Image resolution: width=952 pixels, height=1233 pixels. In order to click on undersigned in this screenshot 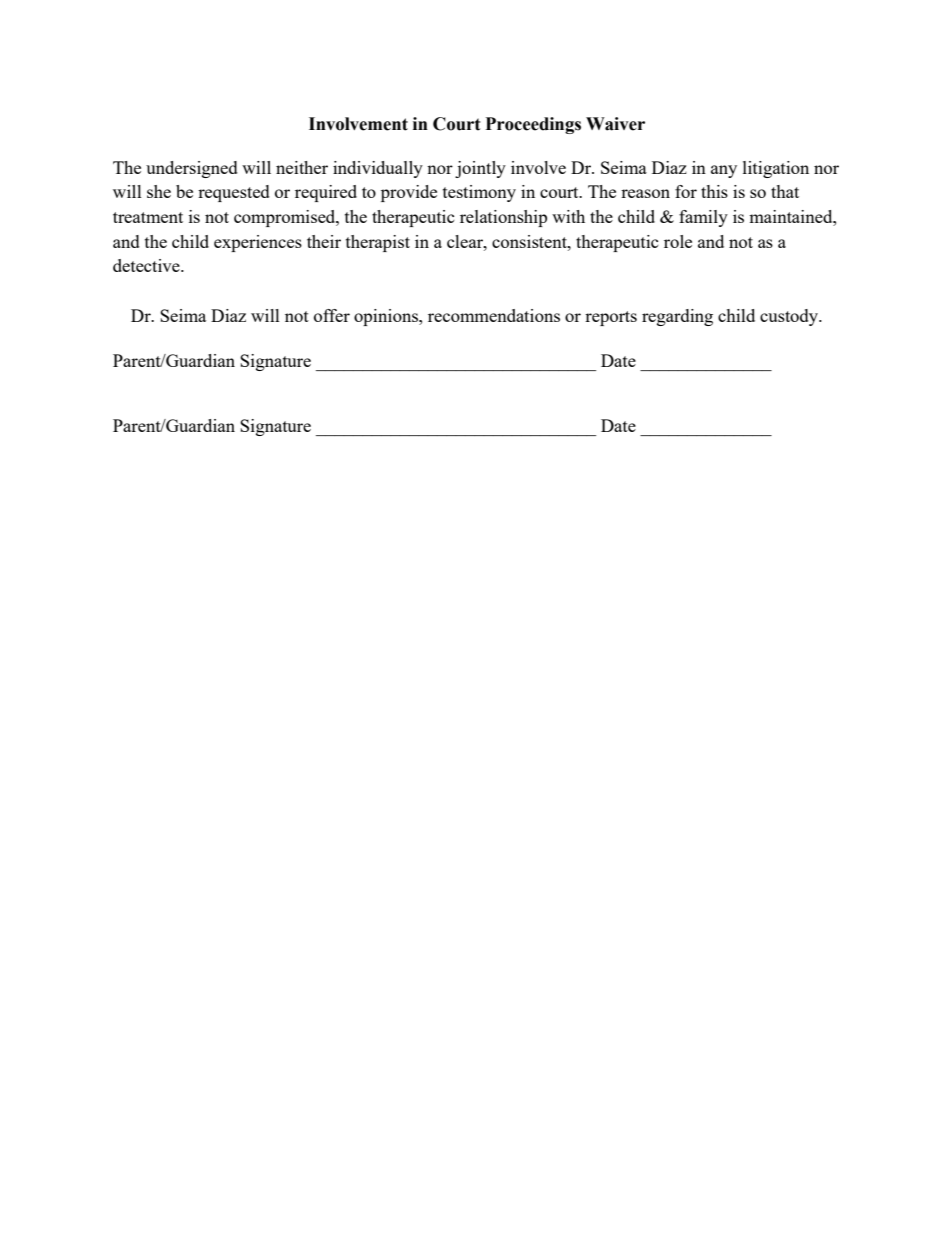, I will do `click(192, 169)`.
